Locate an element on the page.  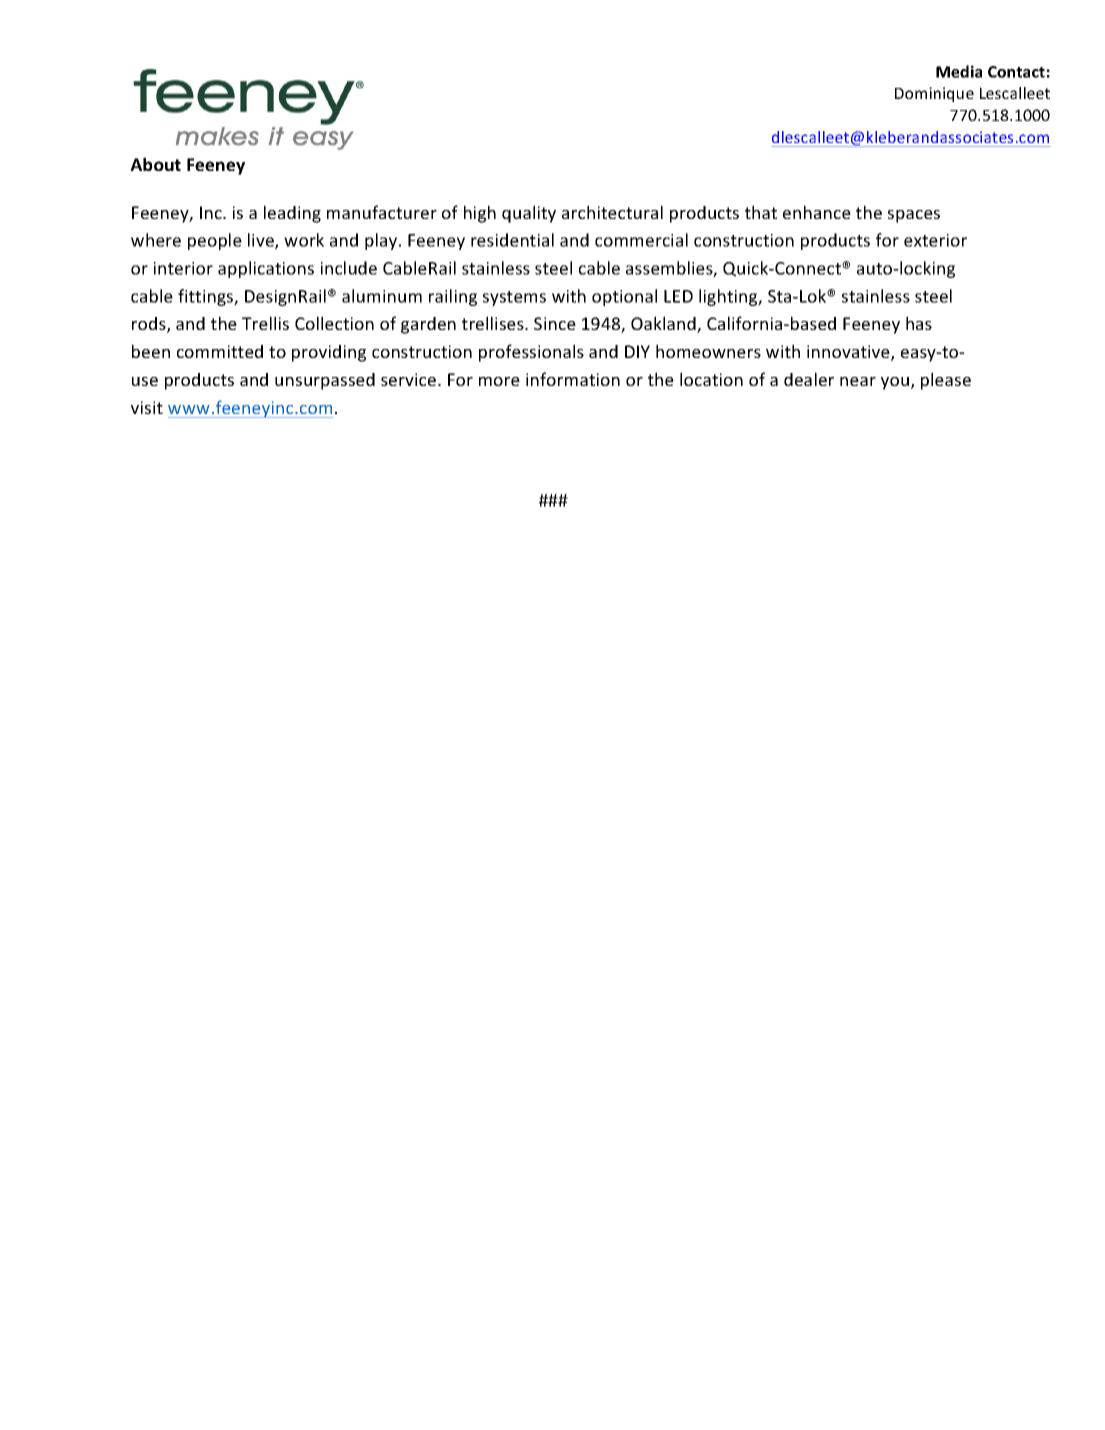
Media is located at coordinates (959, 71).
